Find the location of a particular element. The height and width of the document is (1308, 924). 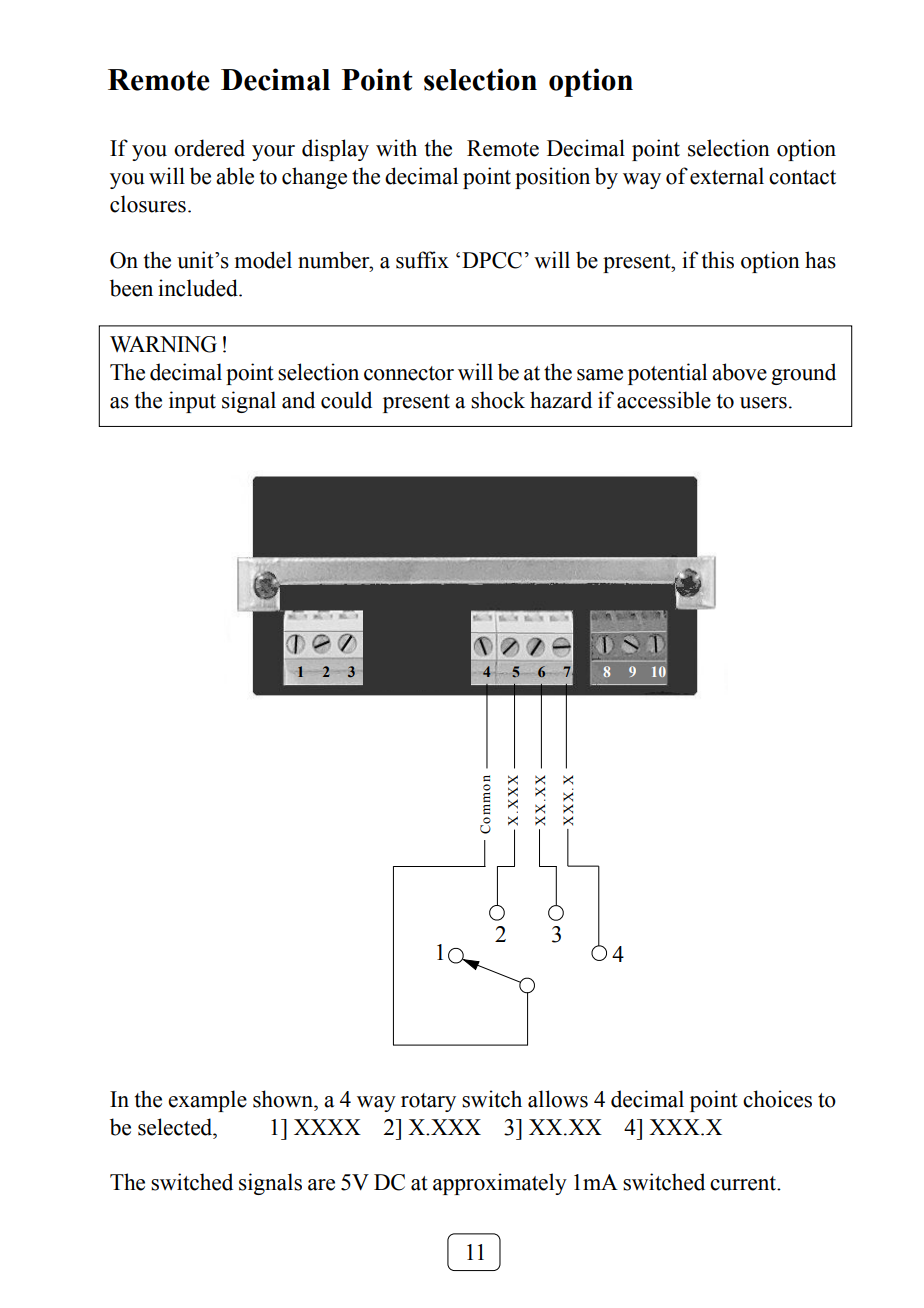

hazard is located at coordinates (561, 400).
